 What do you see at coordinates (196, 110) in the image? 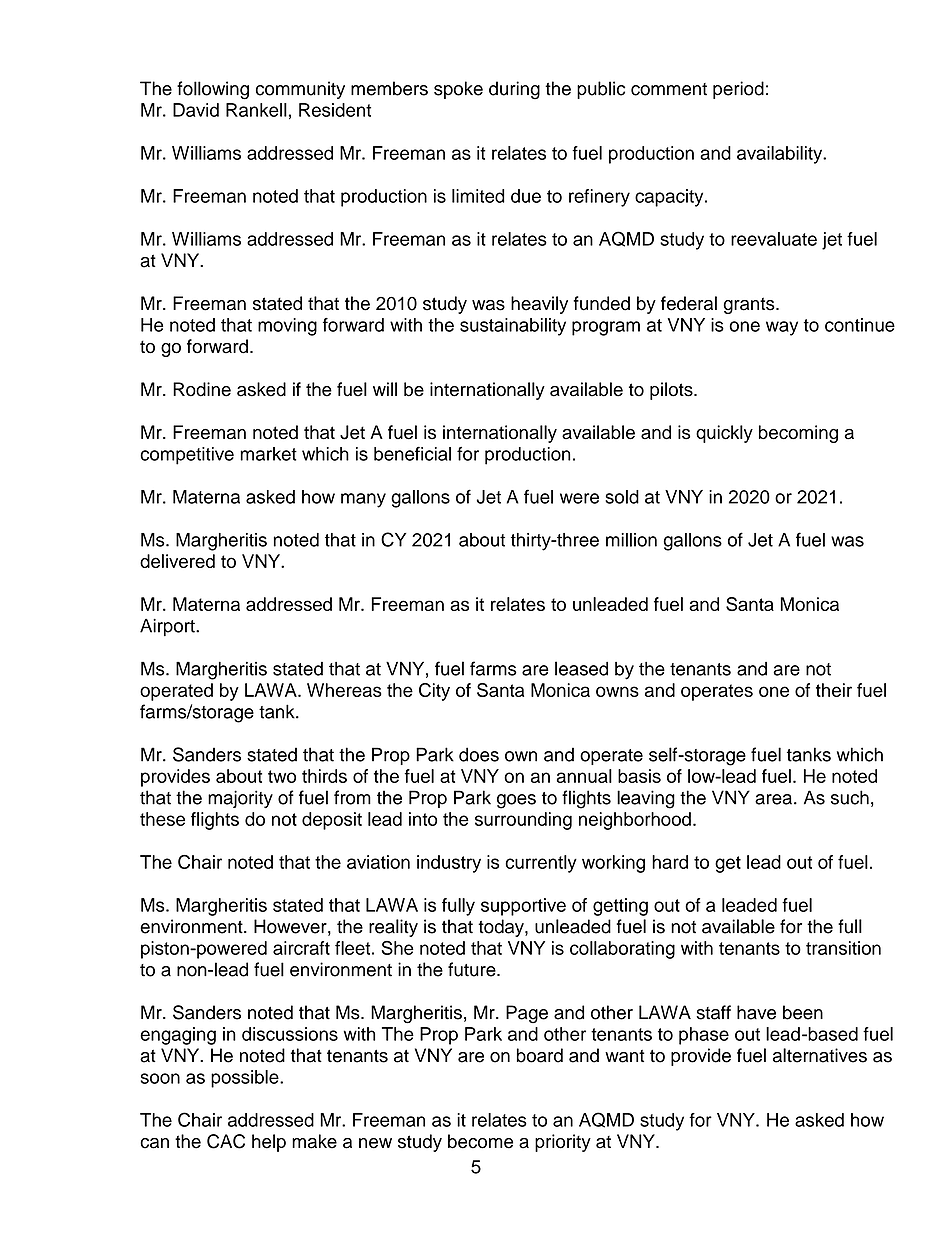
I see `David` at bounding box center [196, 110].
